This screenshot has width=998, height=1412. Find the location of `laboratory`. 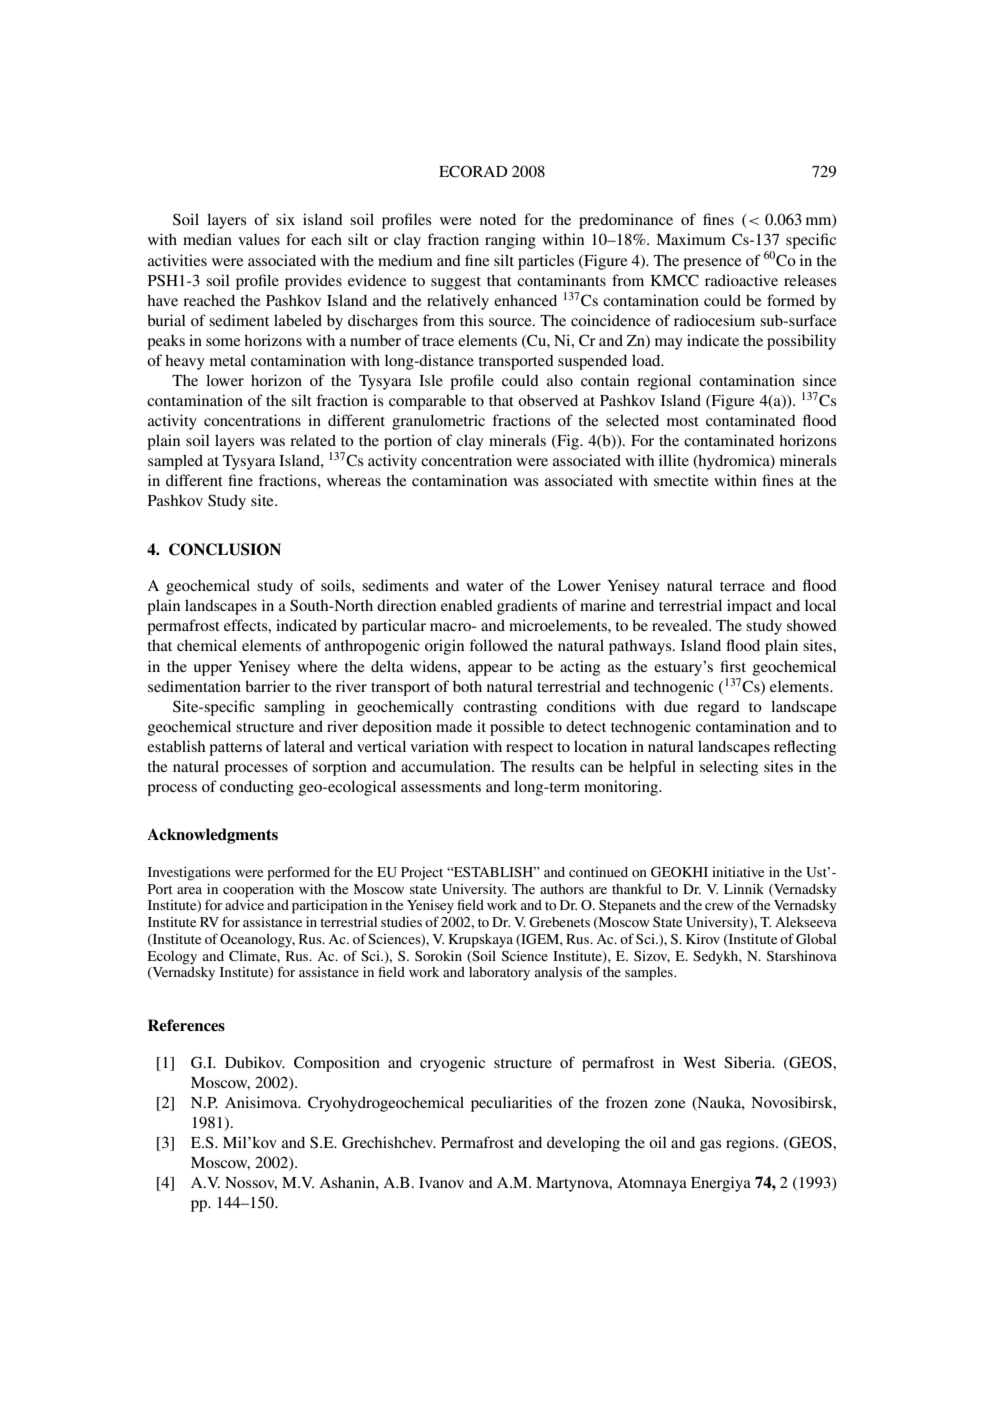

laboratory is located at coordinates (499, 974).
